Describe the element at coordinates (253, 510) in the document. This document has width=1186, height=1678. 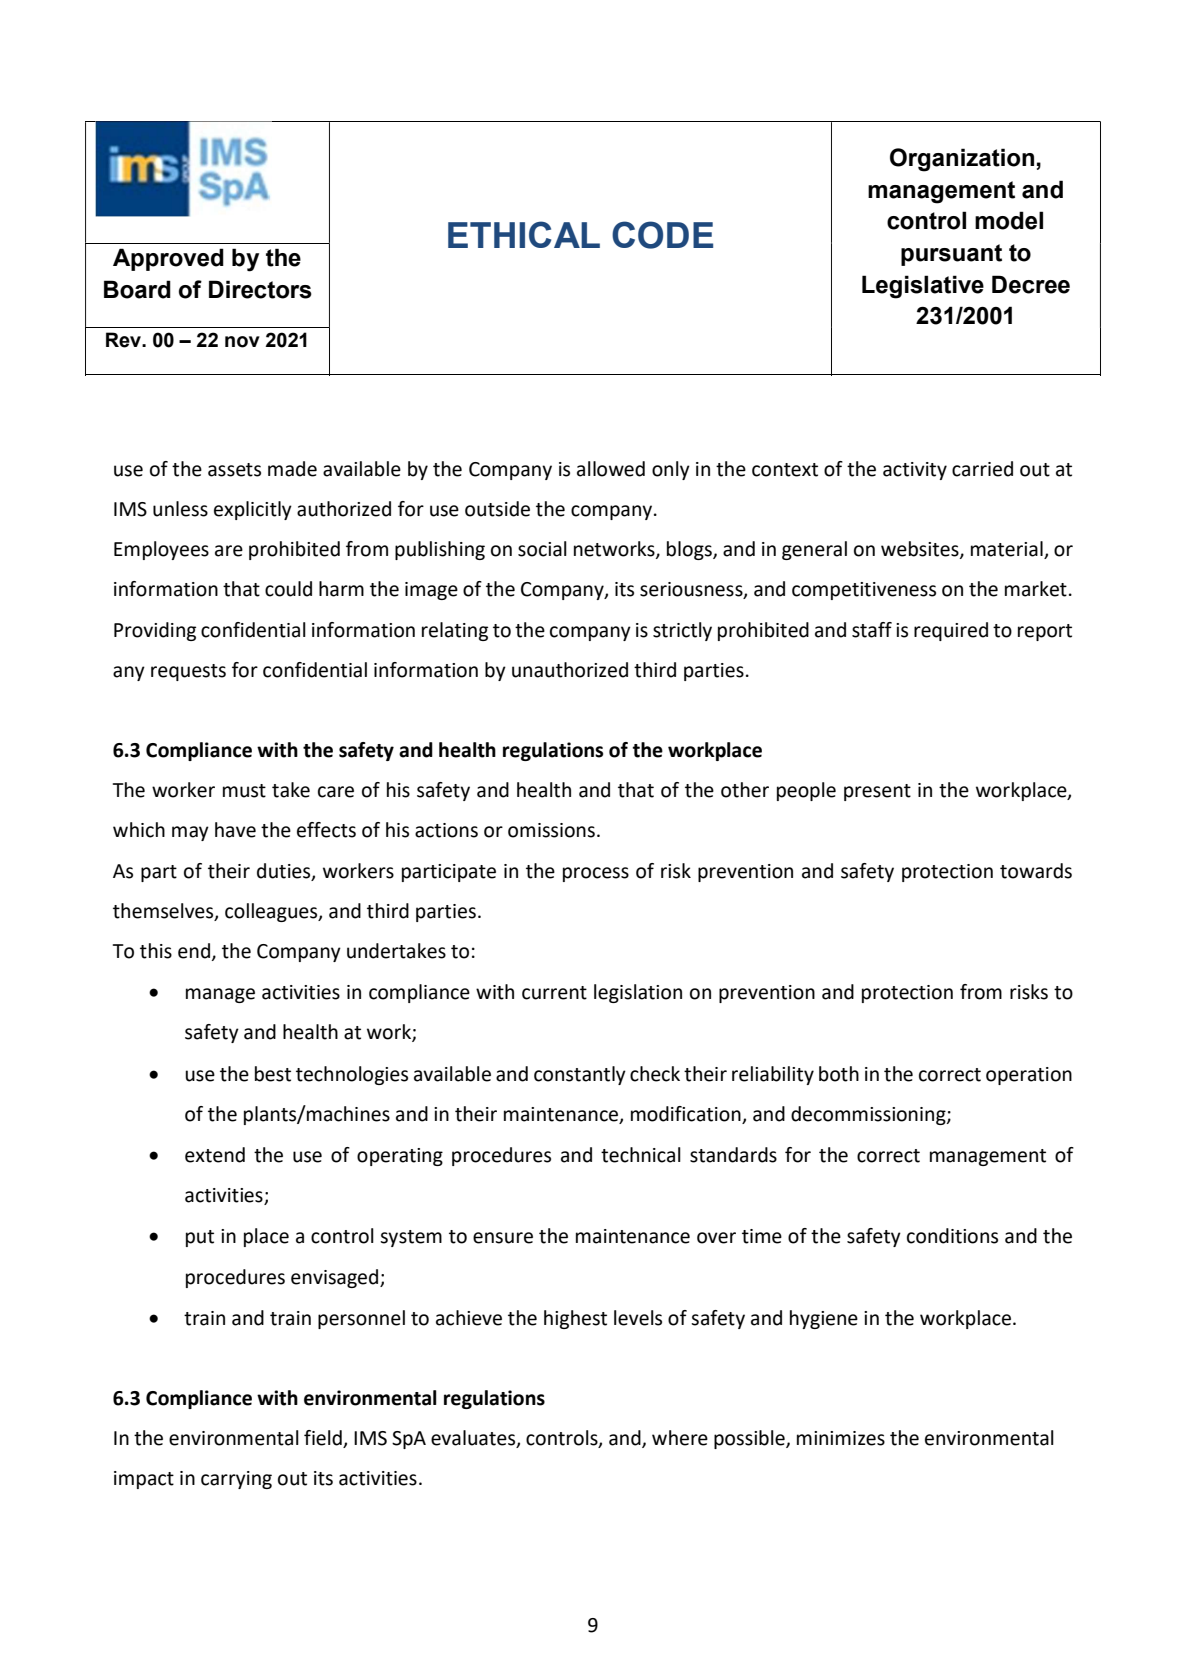
I see `explicitly` at that location.
